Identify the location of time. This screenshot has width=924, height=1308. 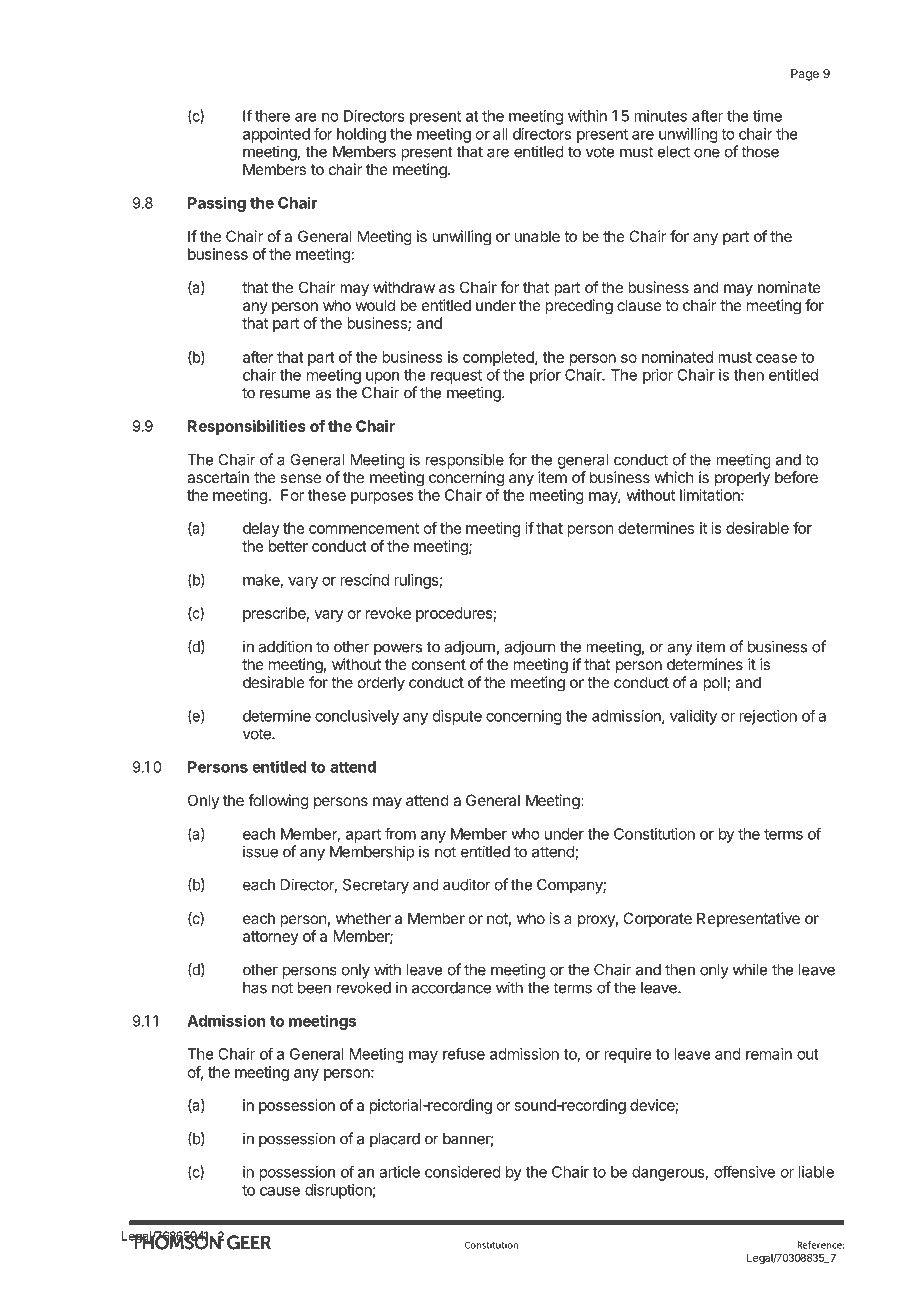
(767, 116).
